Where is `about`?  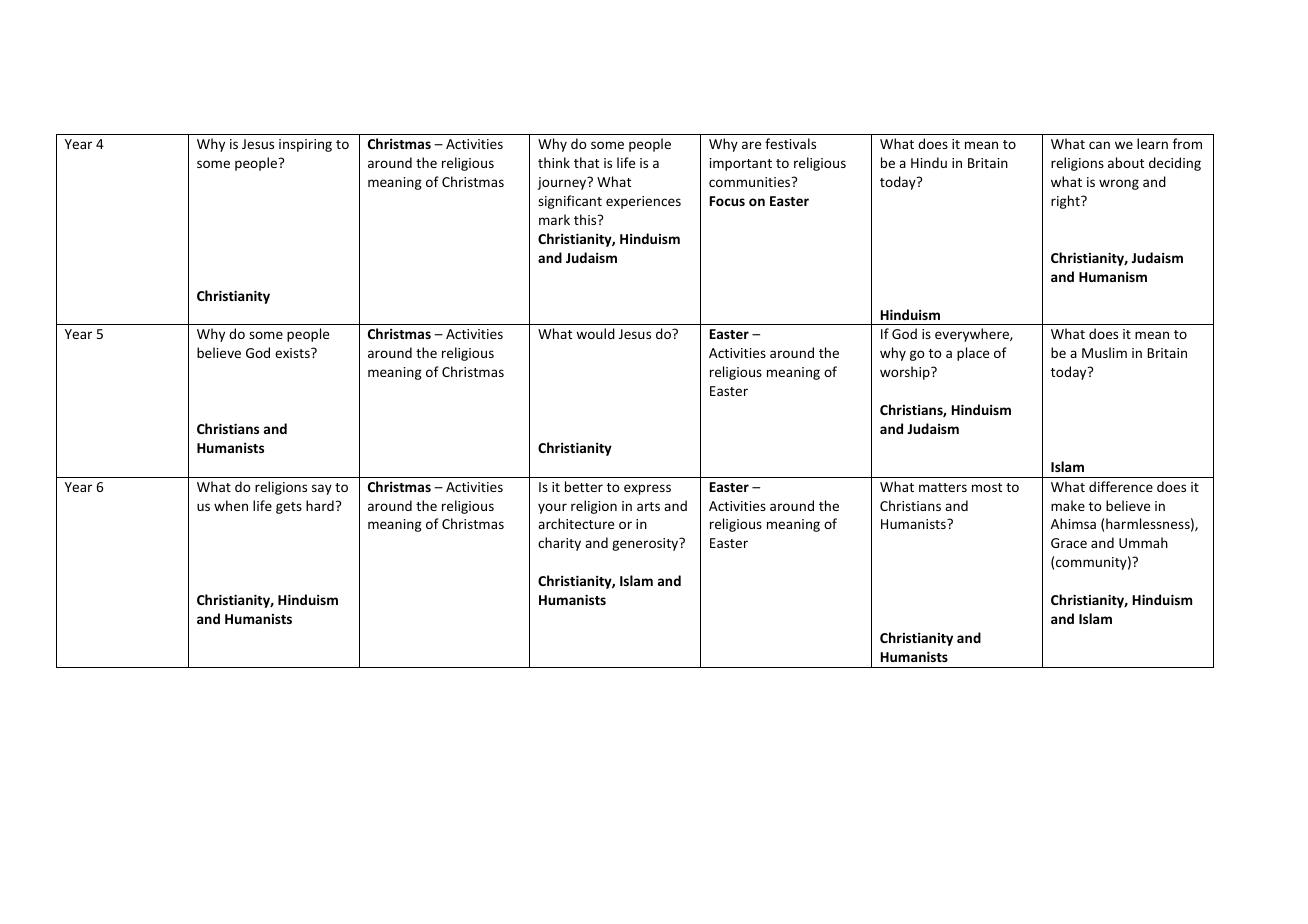
about is located at coordinates (1126, 162).
